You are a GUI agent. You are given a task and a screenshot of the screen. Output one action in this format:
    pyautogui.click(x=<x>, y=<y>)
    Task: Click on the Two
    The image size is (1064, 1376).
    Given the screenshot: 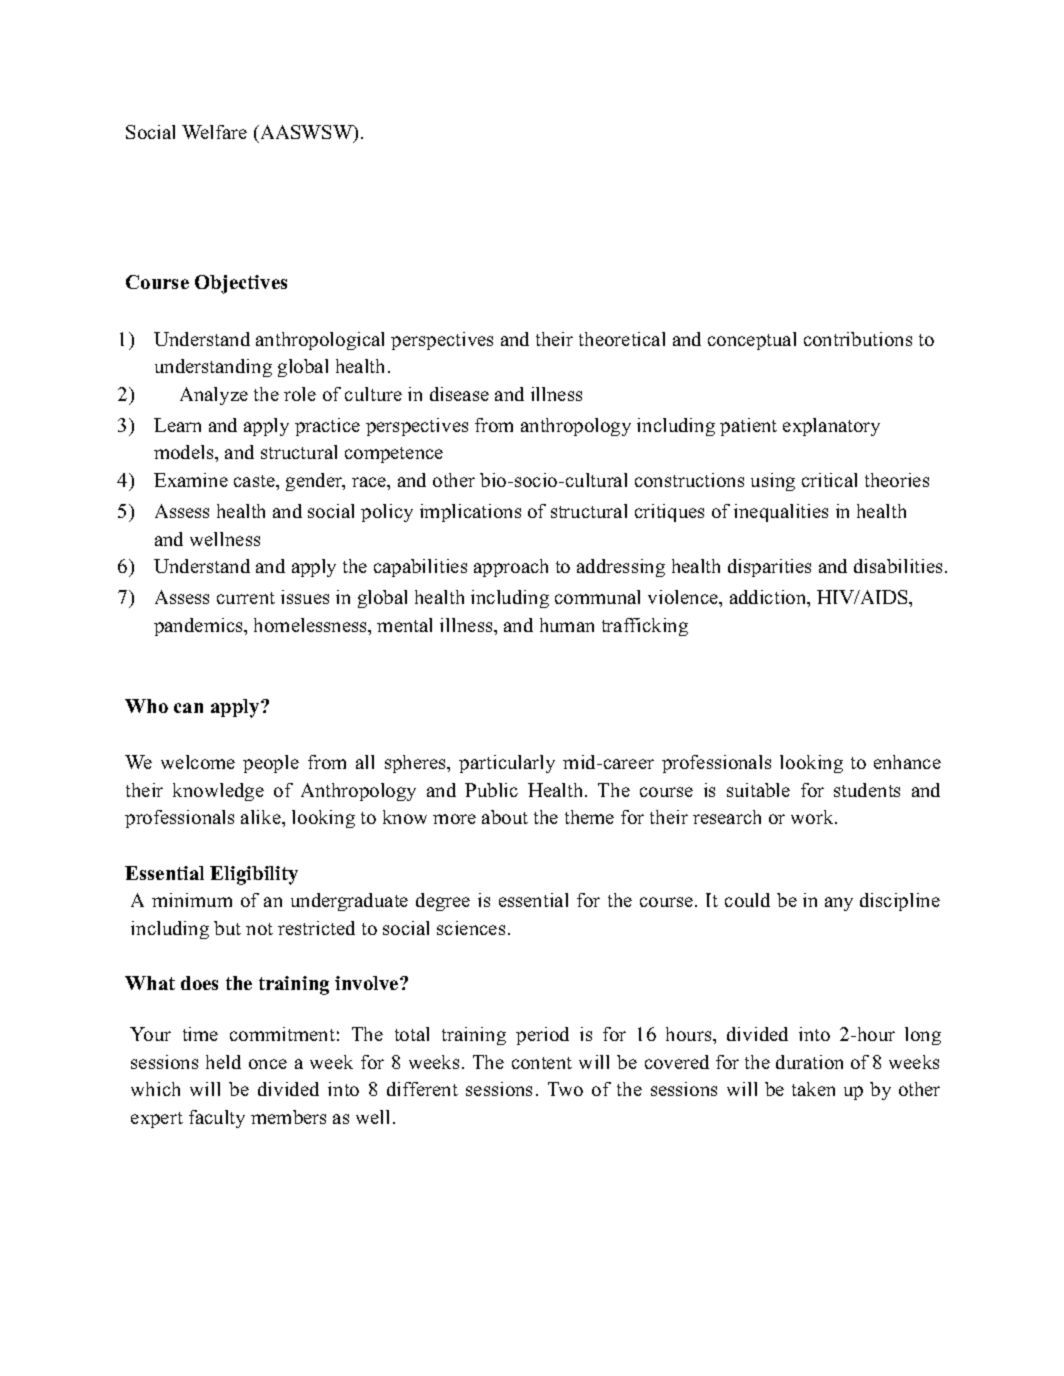 What is the action you would take?
    pyautogui.click(x=565, y=1089)
